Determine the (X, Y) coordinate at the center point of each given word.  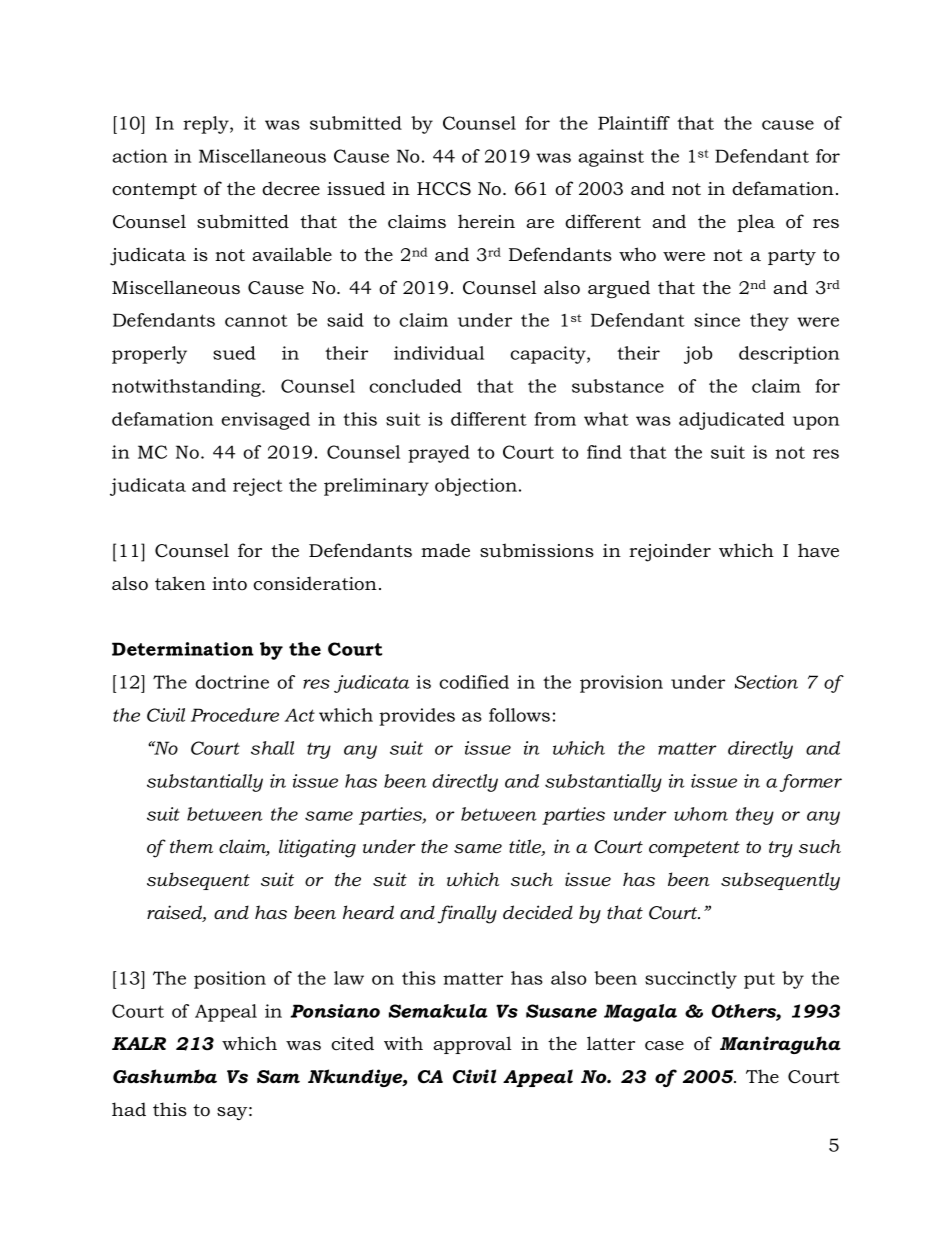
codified (474, 682)
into (229, 584)
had (129, 1109)
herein (486, 221)
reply (207, 125)
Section (766, 682)
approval (472, 1045)
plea (756, 223)
